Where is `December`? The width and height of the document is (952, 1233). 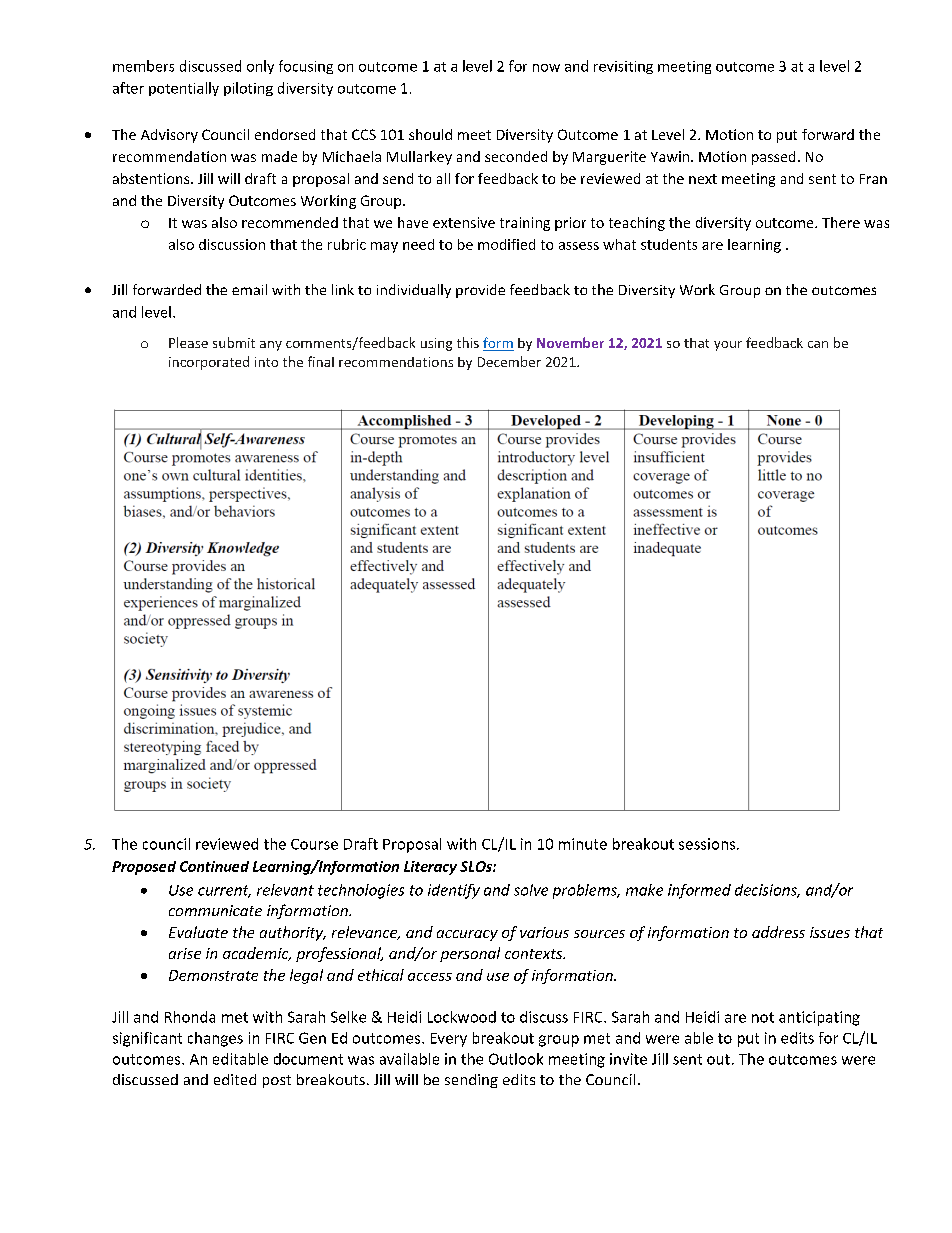
December is located at coordinates (509, 361).
